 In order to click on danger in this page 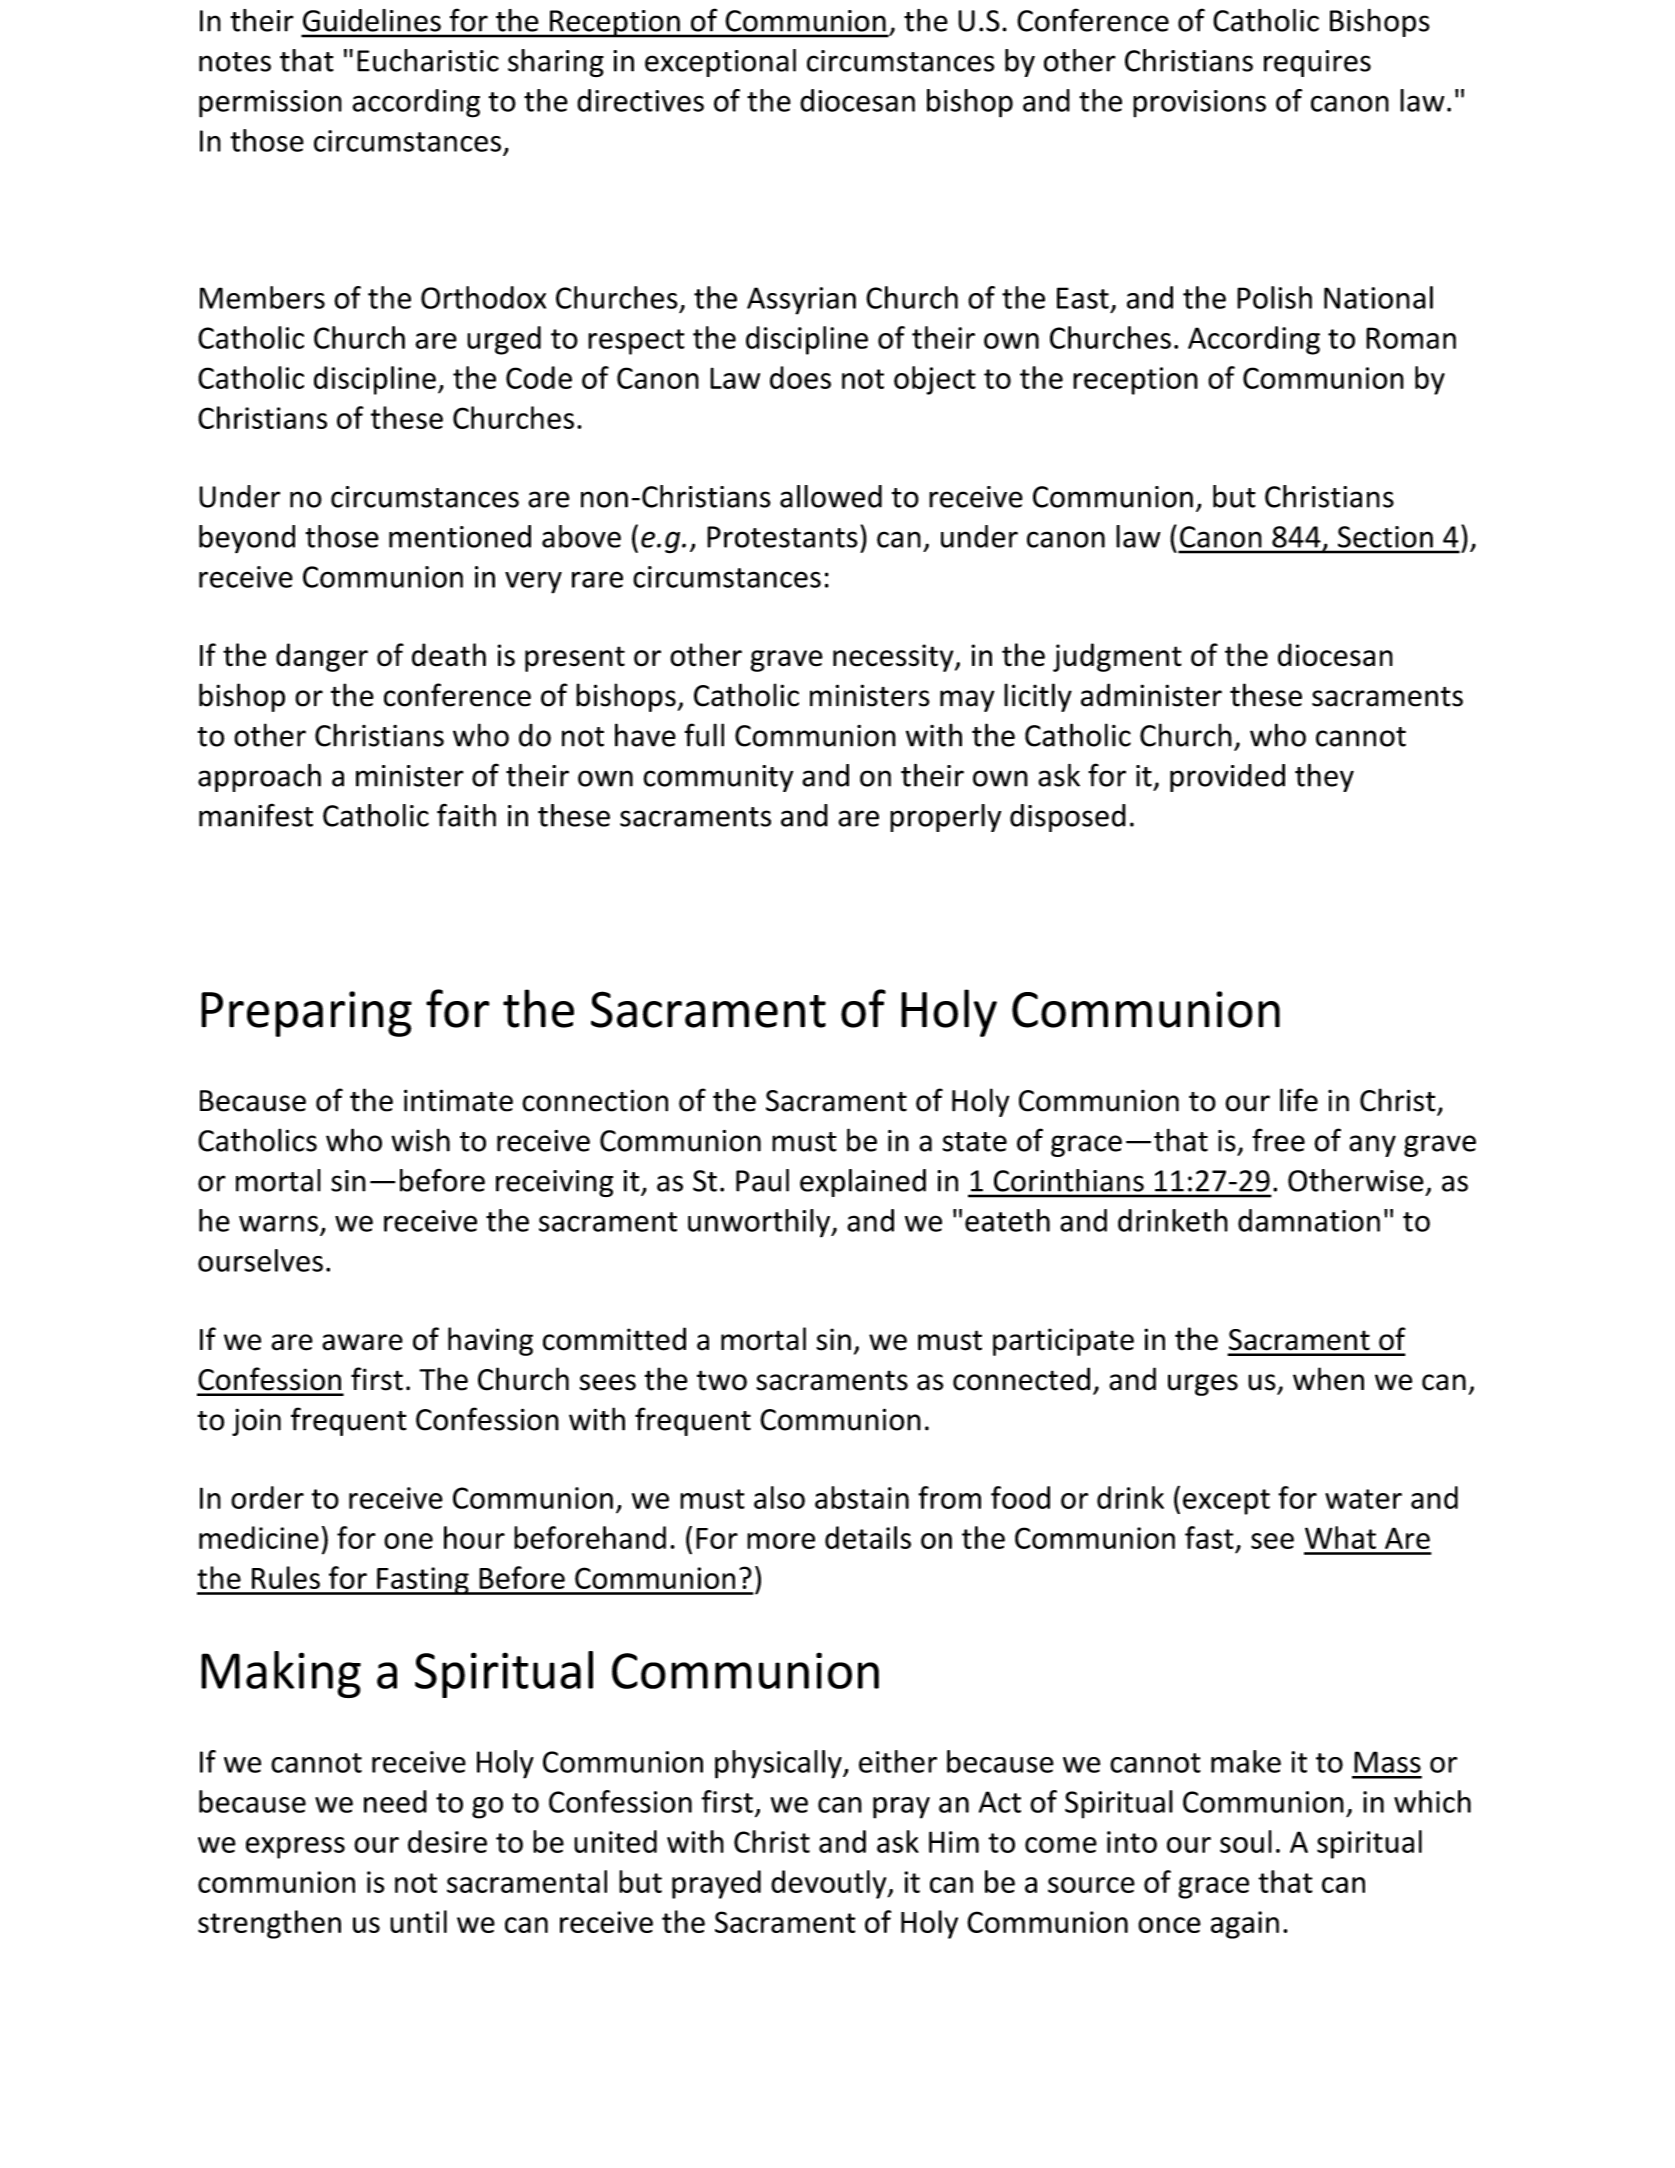, I will do `click(322, 657)`.
